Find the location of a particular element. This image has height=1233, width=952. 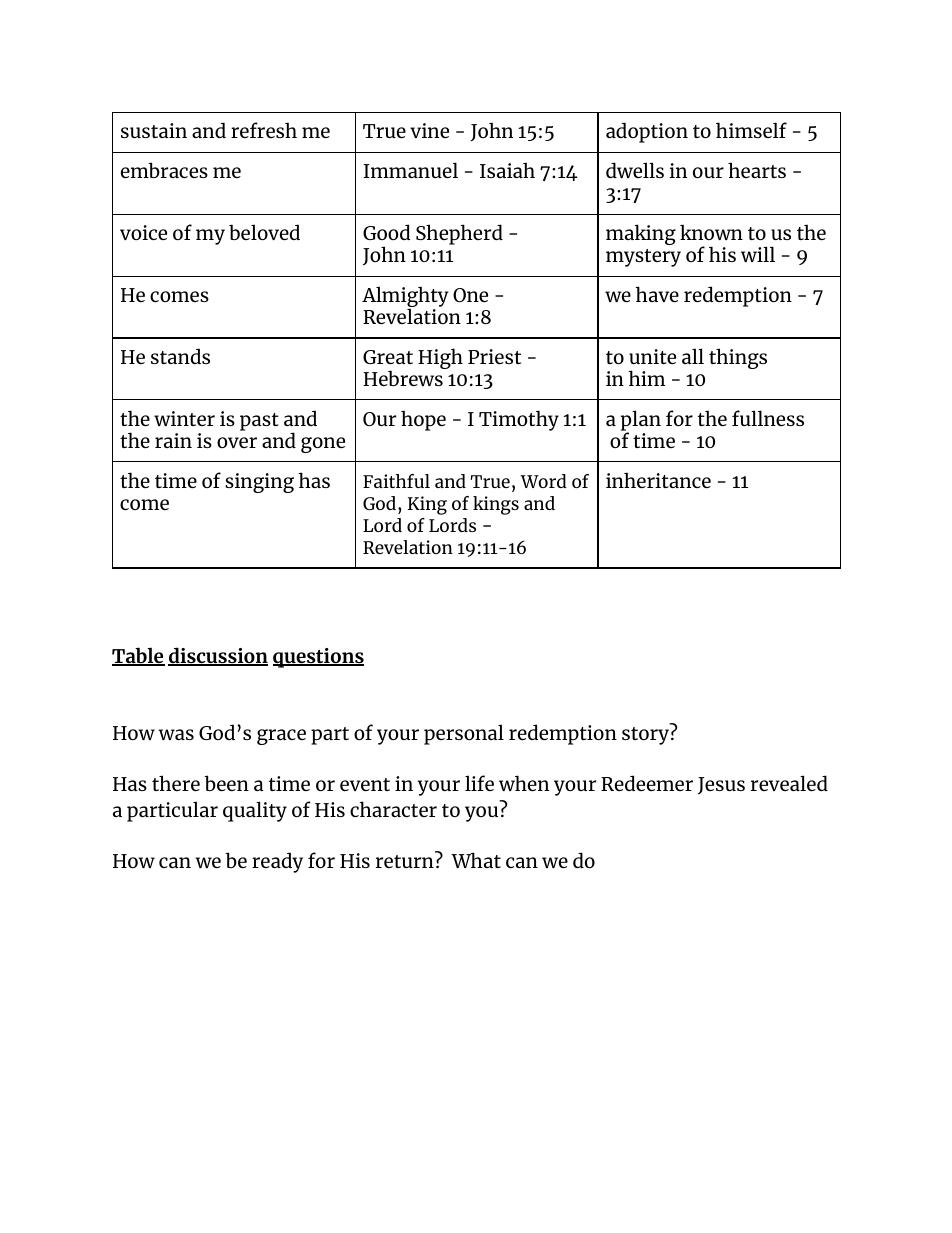

Jesus is located at coordinates (721, 786).
